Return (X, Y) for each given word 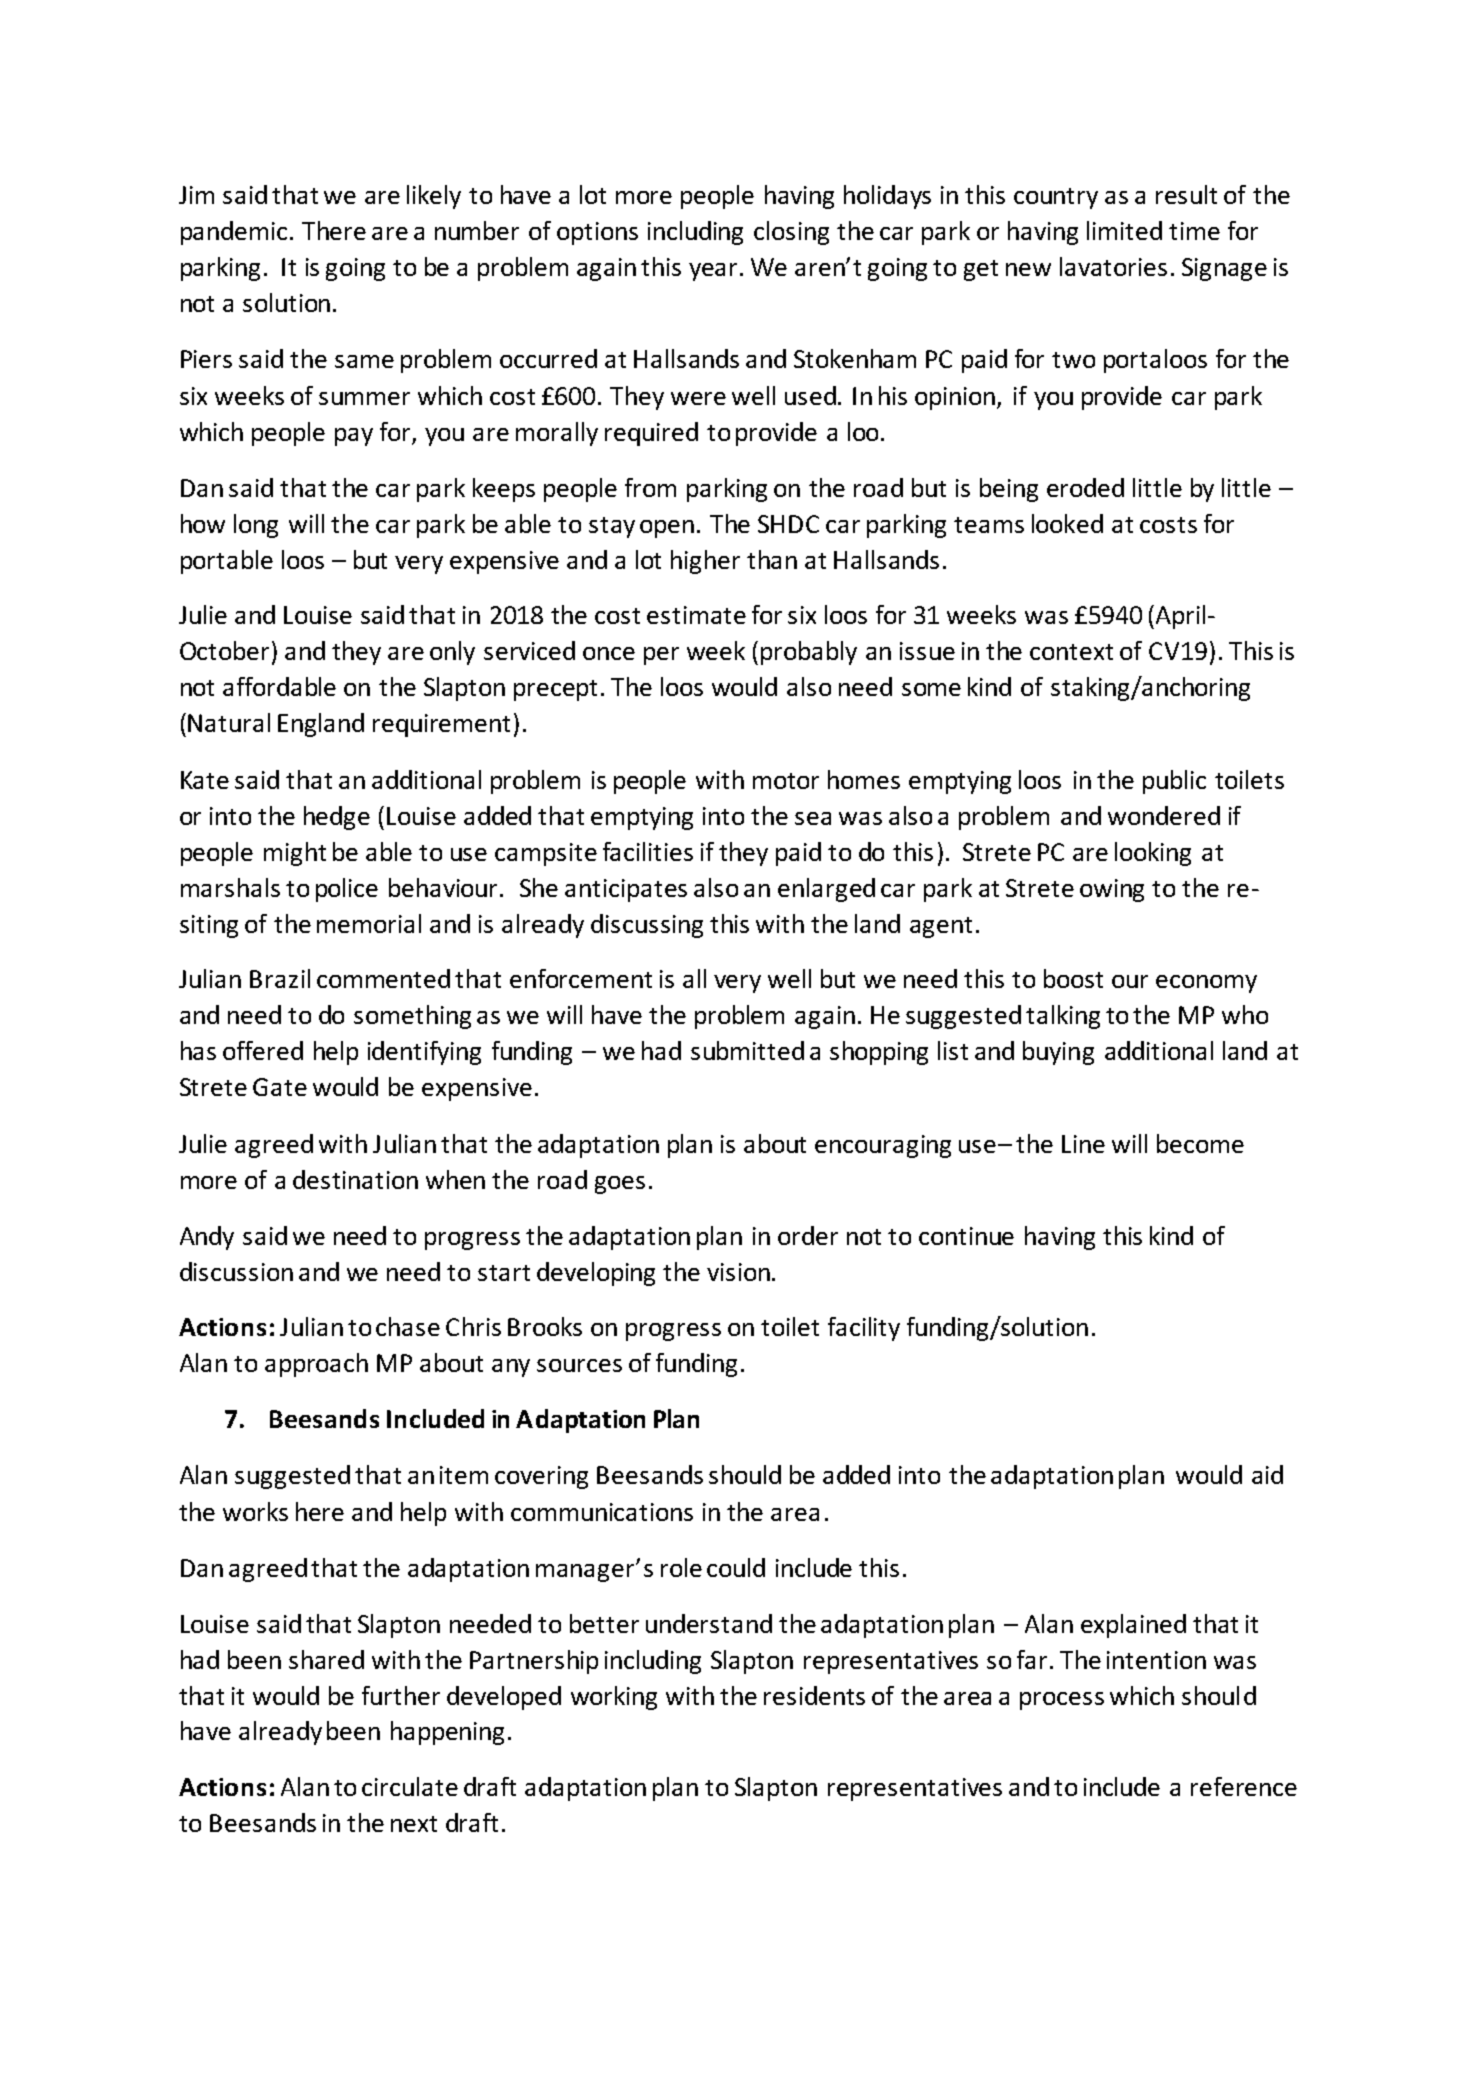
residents (814, 1695)
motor (786, 781)
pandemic (234, 233)
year (715, 272)
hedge (337, 818)
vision (738, 1272)
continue (966, 1236)
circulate (410, 1786)
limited (1124, 230)
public (1174, 782)
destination (355, 1179)
